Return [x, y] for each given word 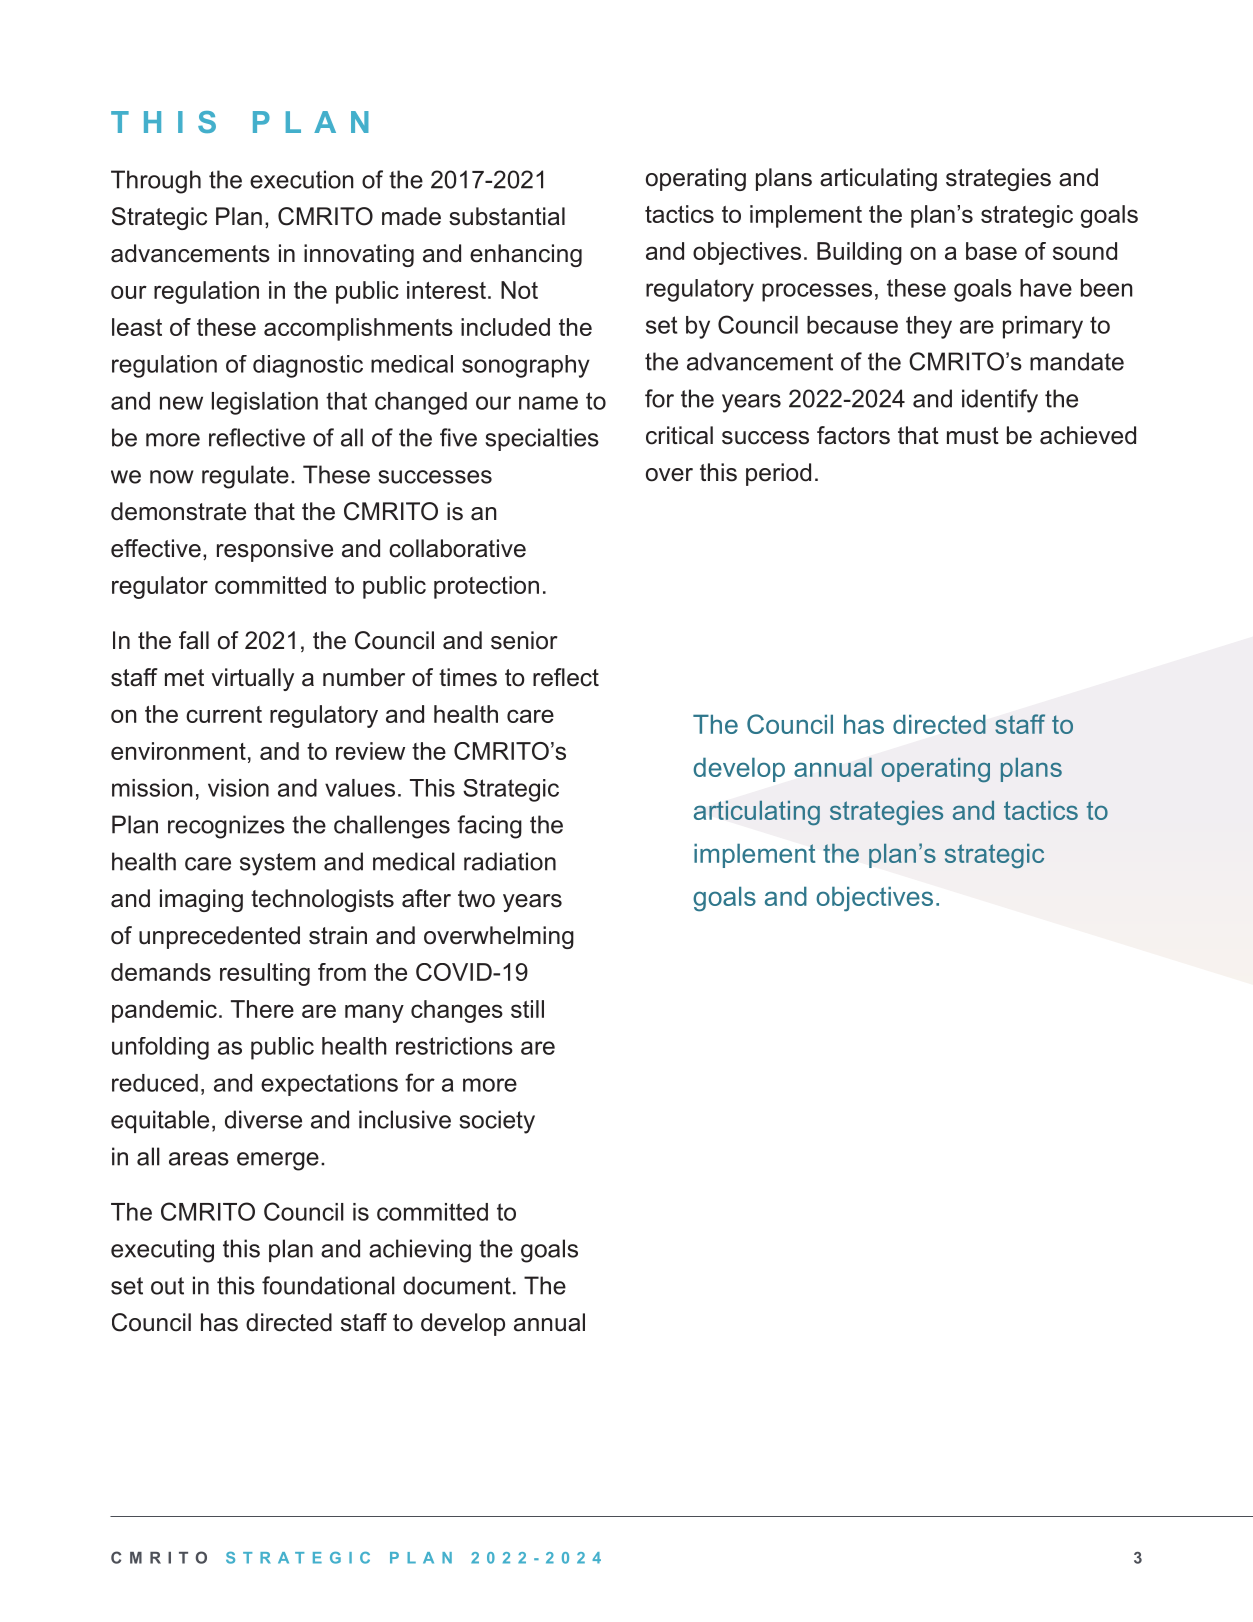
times [468, 677]
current [224, 714]
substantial [507, 216]
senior [524, 640]
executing [162, 1251]
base [991, 251]
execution [302, 179]
